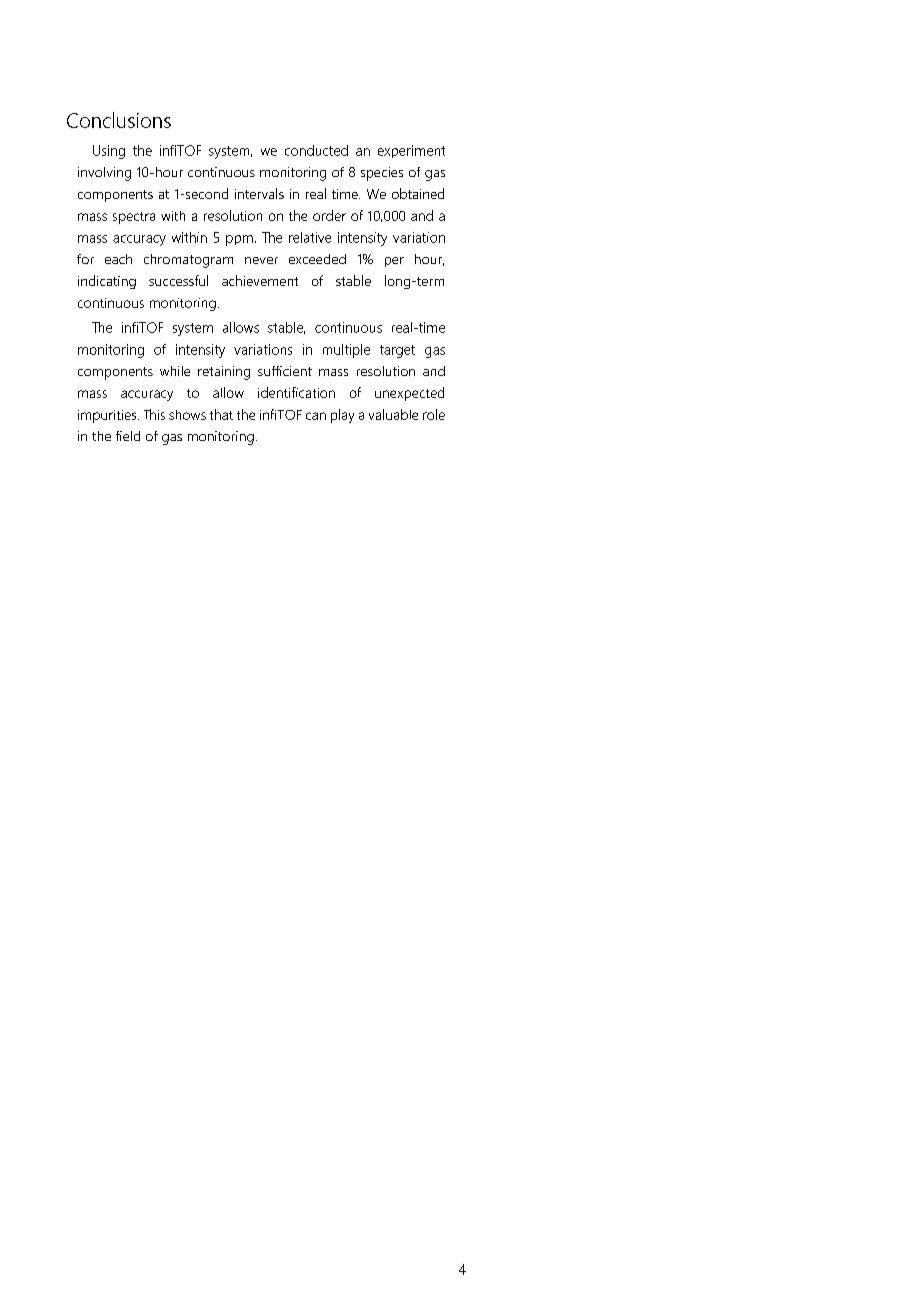 The image size is (924, 1308). Describe the element at coordinates (316, 150) in the screenshot. I see `conducted` at that location.
